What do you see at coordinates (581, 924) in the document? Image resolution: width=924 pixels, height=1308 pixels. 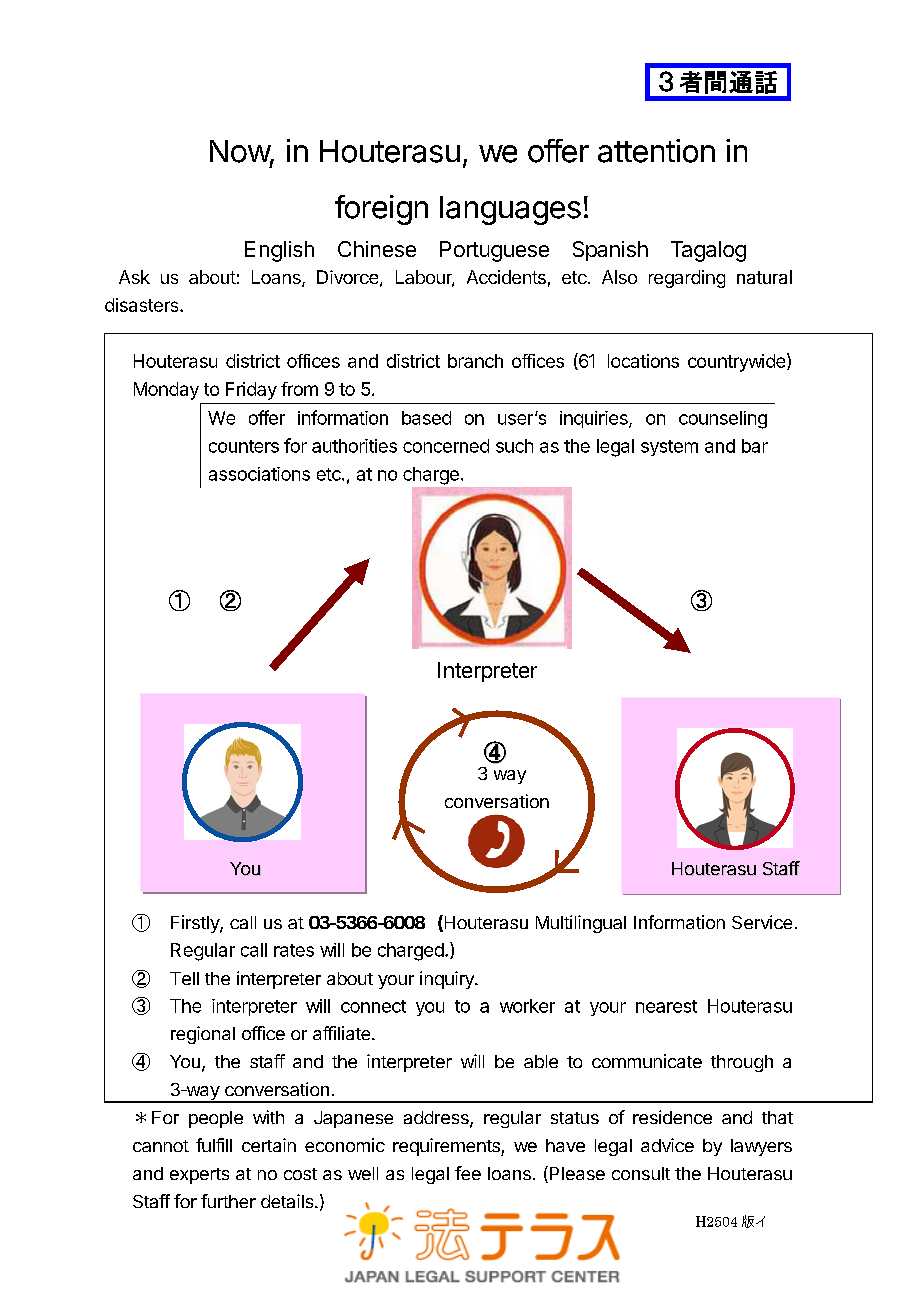 I see `Multilingual` at bounding box center [581, 924].
